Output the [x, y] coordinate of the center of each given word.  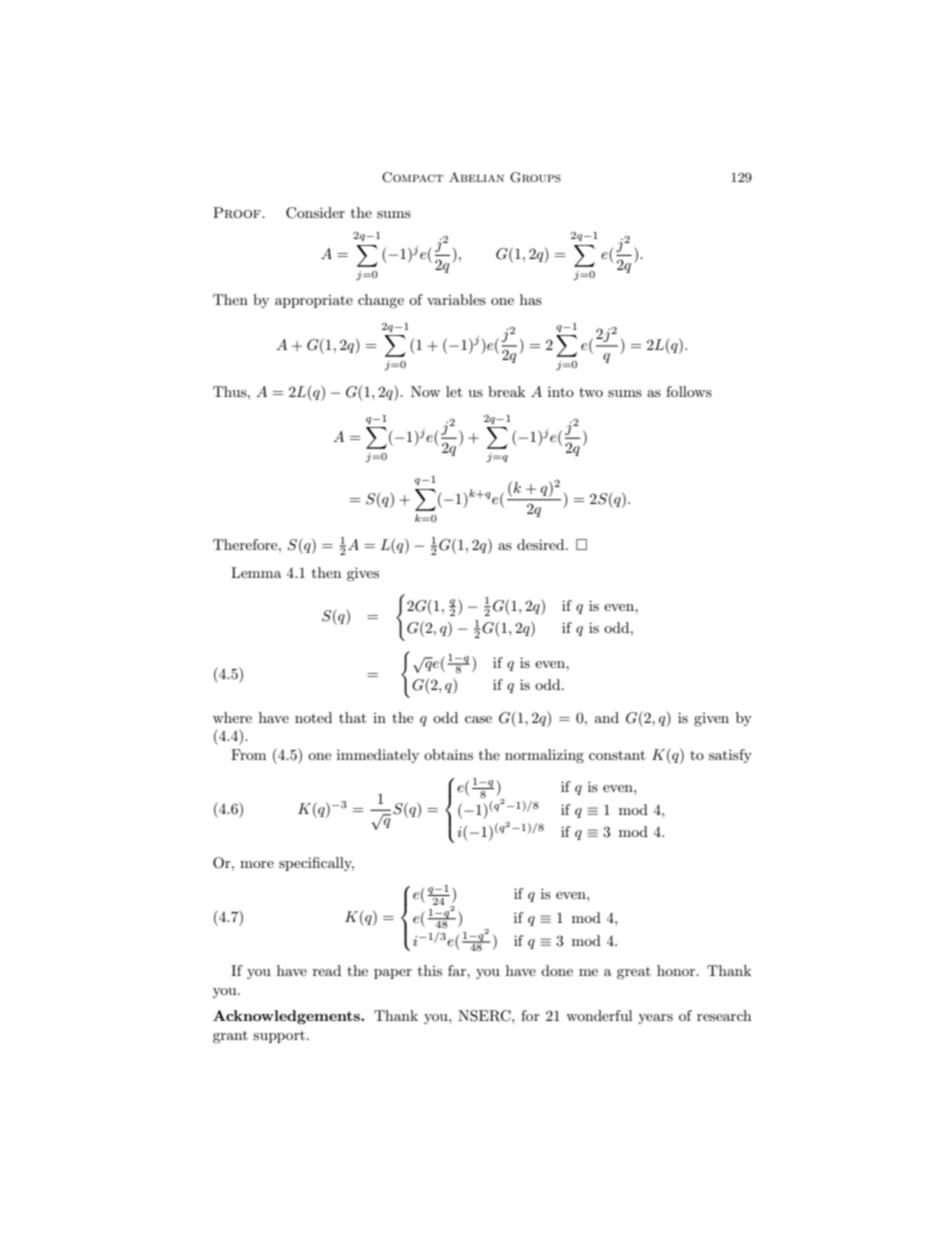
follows [689, 391]
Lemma [256, 572]
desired [542, 544]
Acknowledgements [287, 1017]
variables [456, 299]
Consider [315, 213]
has [531, 299]
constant [617, 755]
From [248, 754]
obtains [448, 754]
